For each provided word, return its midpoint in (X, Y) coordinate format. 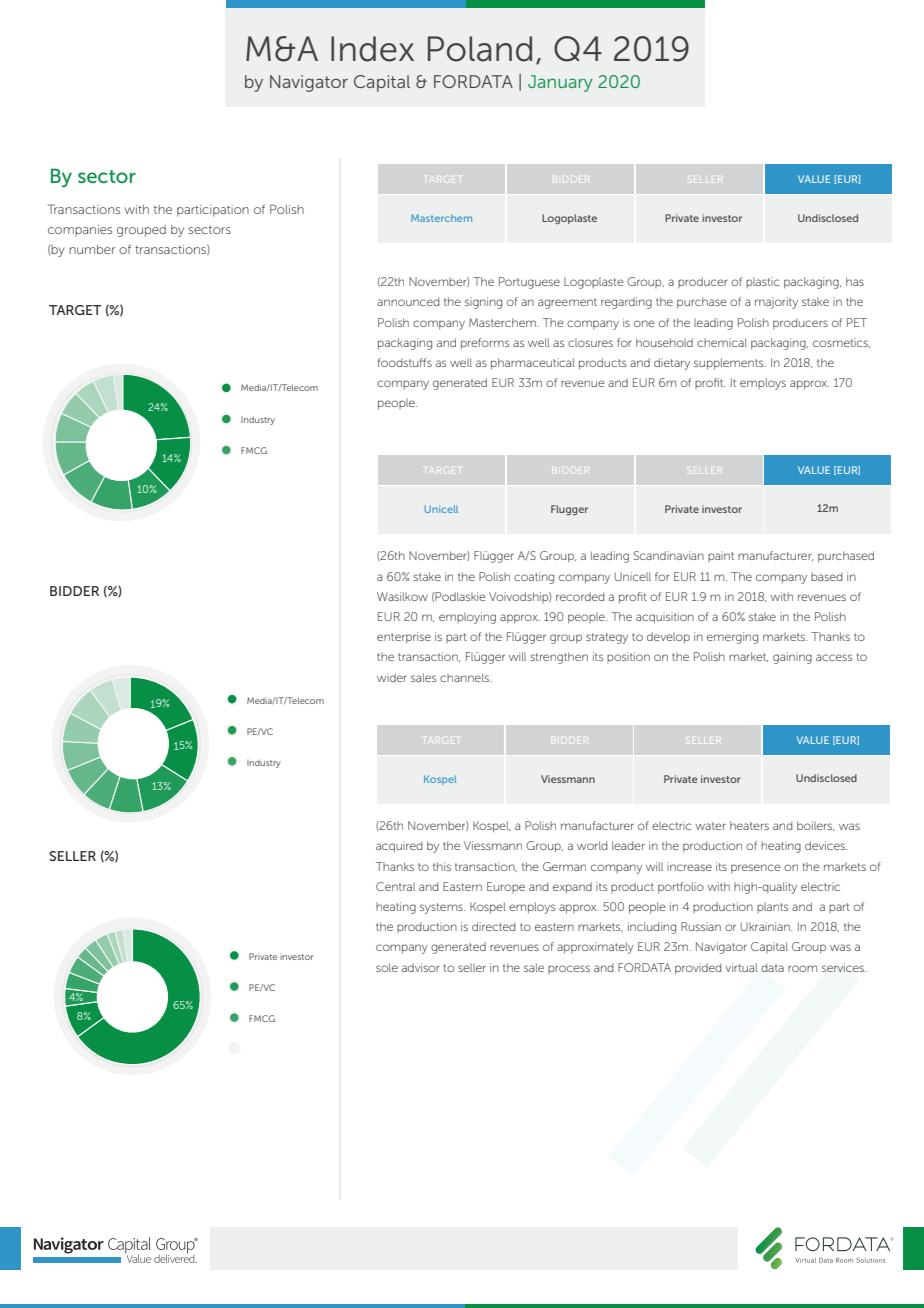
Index (372, 49)
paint (721, 556)
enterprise (404, 638)
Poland (480, 49)
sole (387, 967)
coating (534, 578)
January (560, 83)
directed (494, 926)
